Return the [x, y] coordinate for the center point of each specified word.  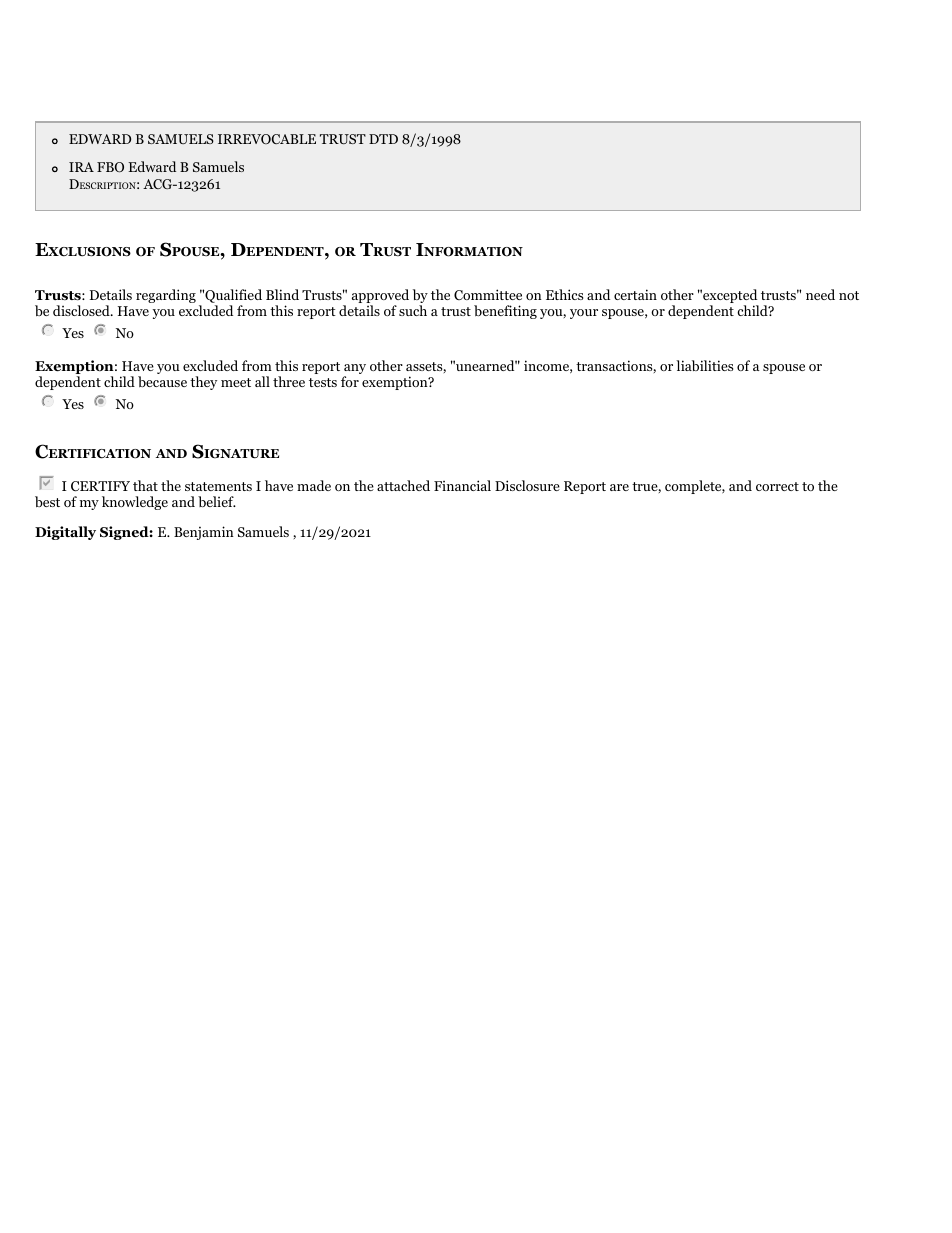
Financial [462, 485]
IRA [81, 167]
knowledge [135, 503]
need [820, 294]
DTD [383, 139]
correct [777, 486]
